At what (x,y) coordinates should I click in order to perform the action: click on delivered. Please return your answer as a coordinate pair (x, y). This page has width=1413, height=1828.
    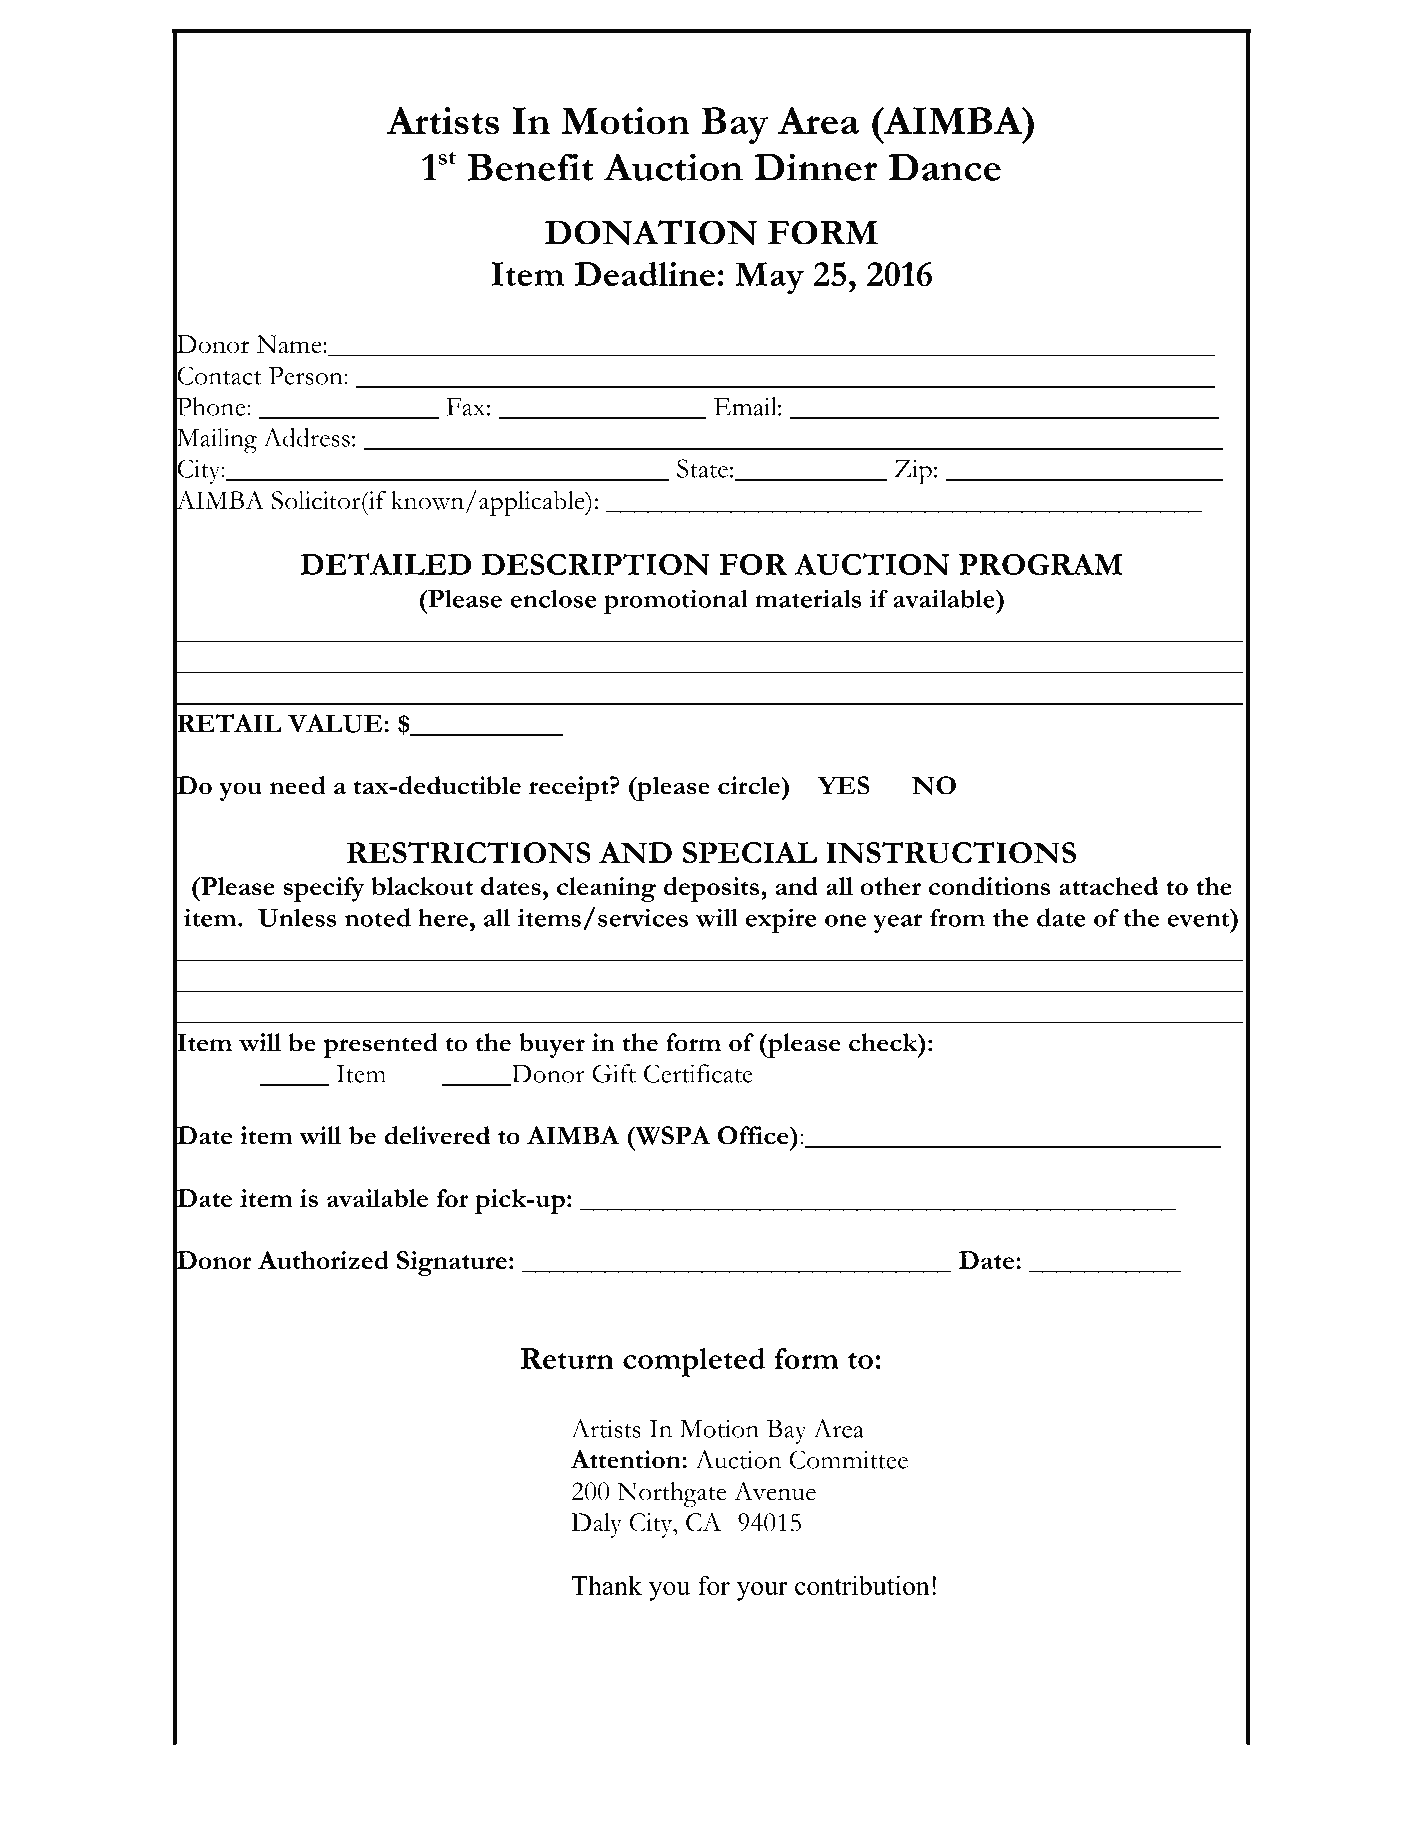
    Looking at the image, I should click on (437, 1135).
